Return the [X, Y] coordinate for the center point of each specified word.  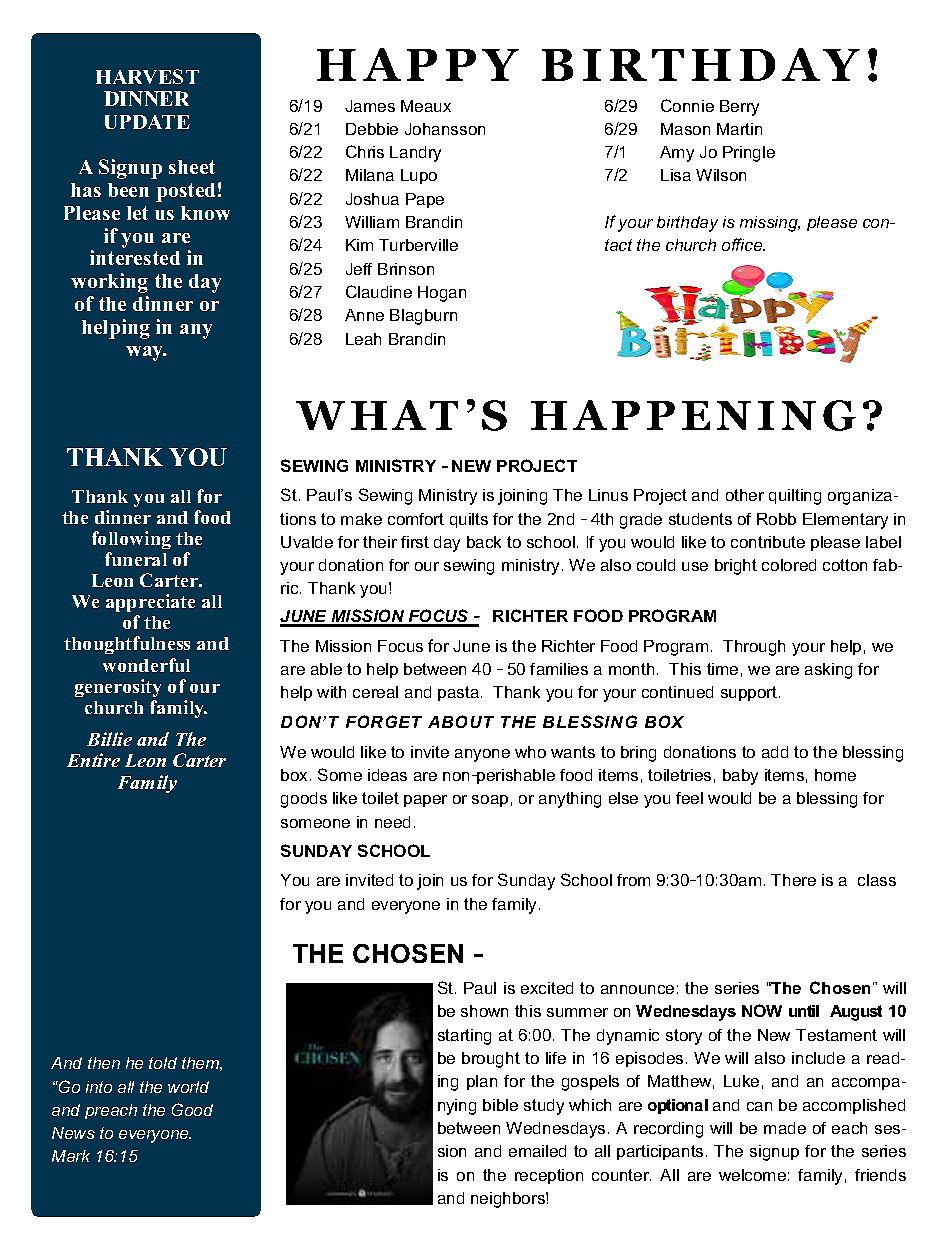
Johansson [445, 129]
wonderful [146, 665]
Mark [71, 1156]
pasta [458, 693]
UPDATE [147, 122]
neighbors [509, 1200]
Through [754, 648]
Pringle [749, 154]
